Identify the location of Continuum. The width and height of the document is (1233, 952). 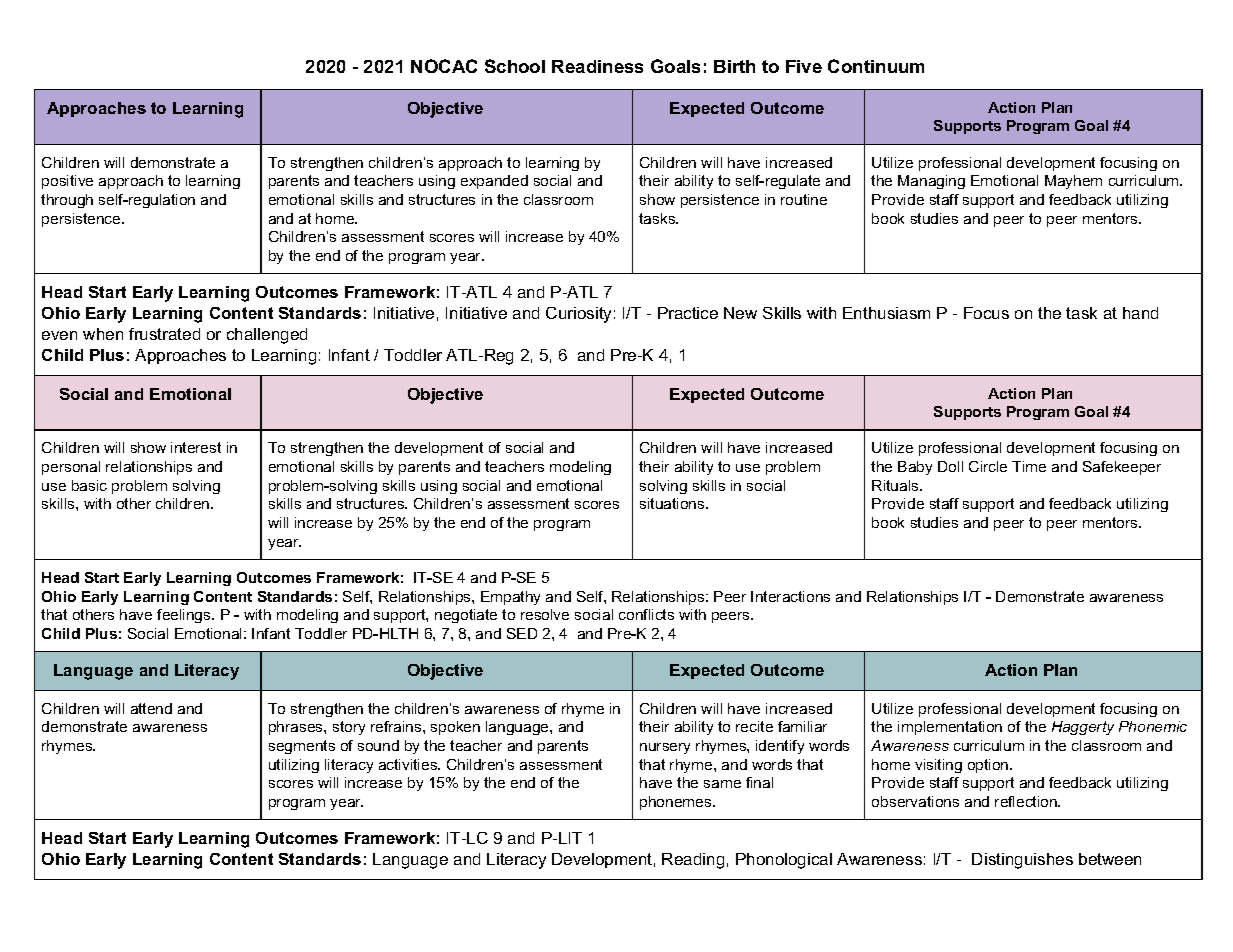
(876, 66).
